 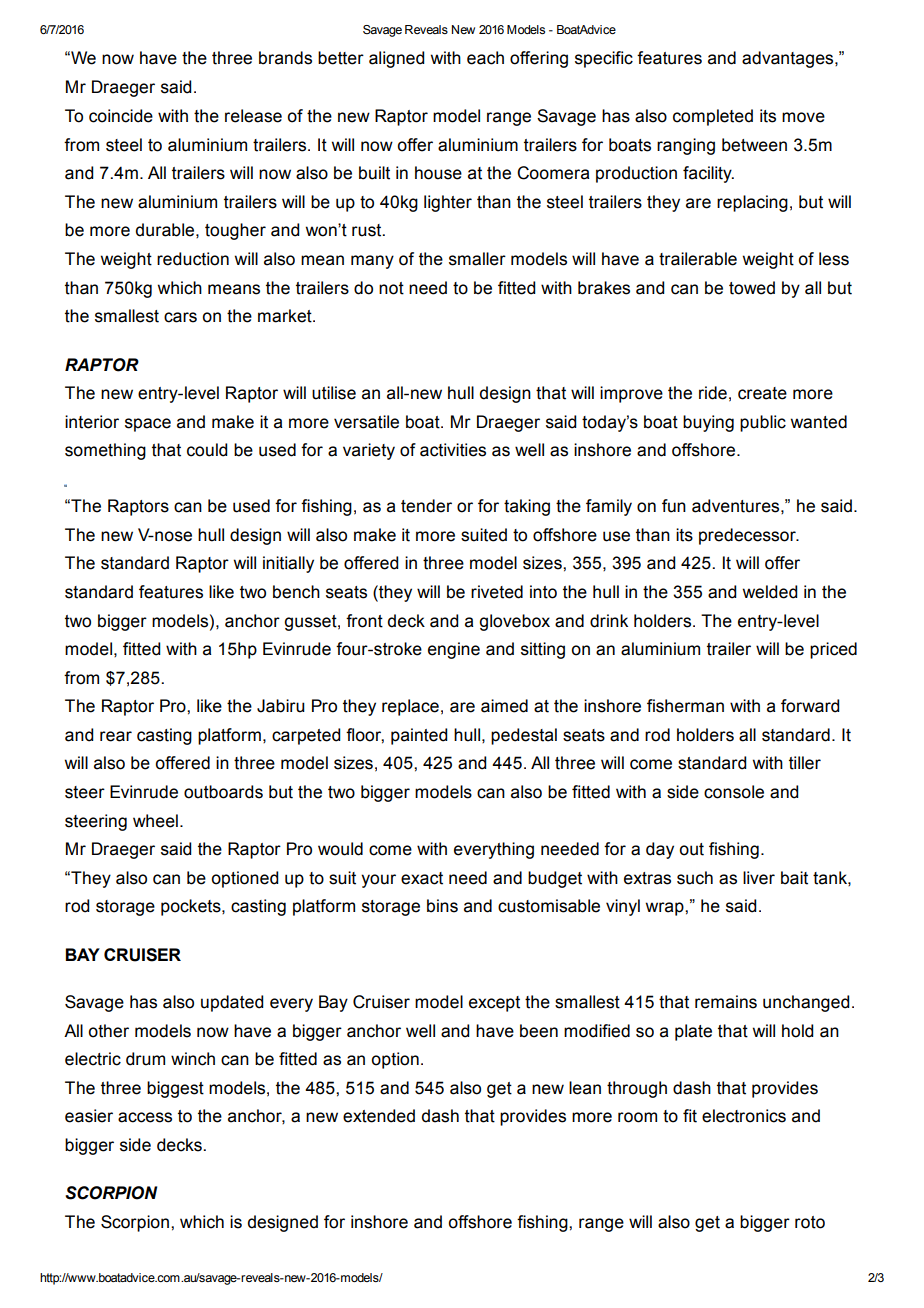 What do you see at coordinates (485, 58) in the screenshot?
I see `each` at bounding box center [485, 58].
